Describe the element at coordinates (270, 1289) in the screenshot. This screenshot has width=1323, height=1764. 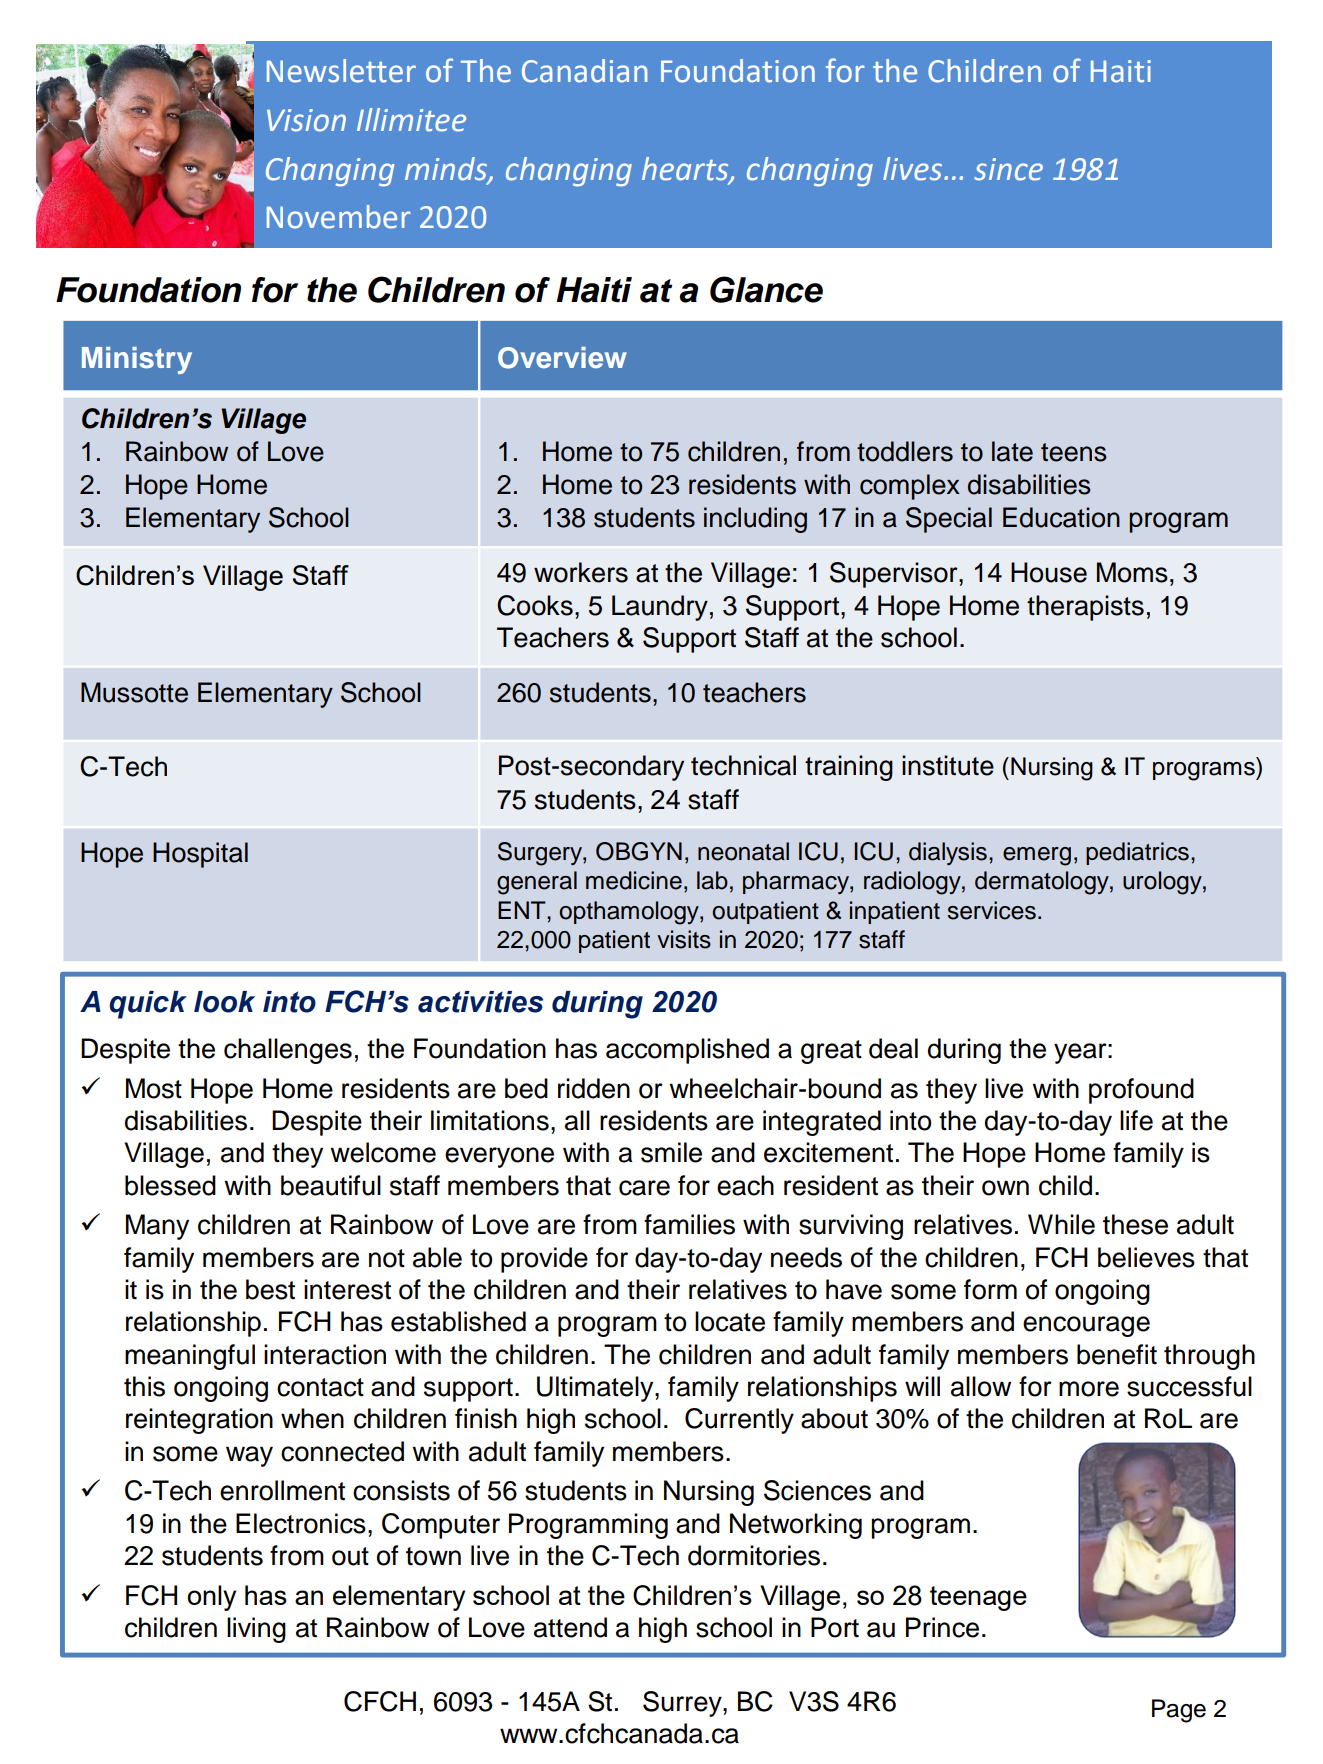
I see `best` at that location.
